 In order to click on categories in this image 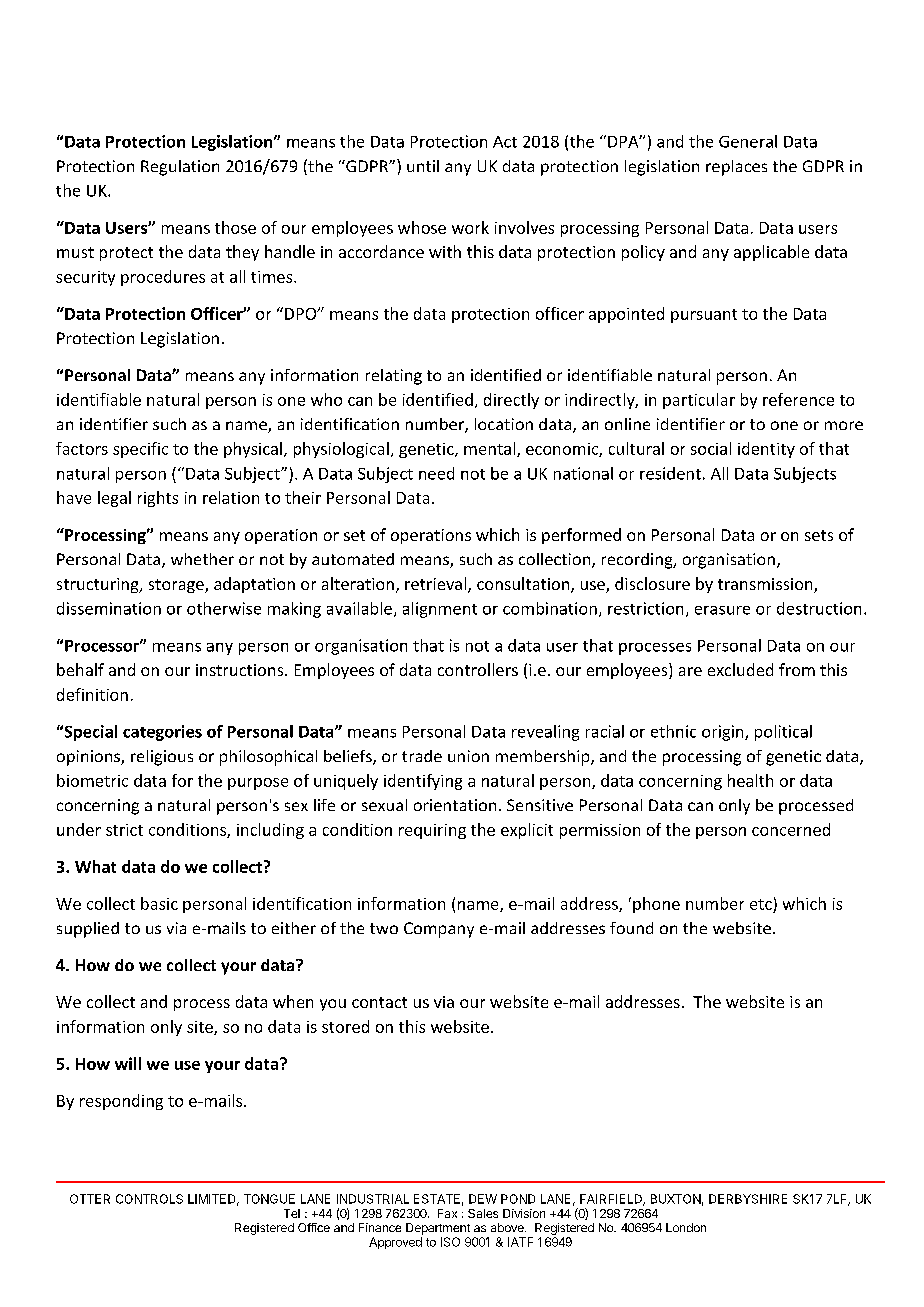, I will do `click(162, 733)`.
